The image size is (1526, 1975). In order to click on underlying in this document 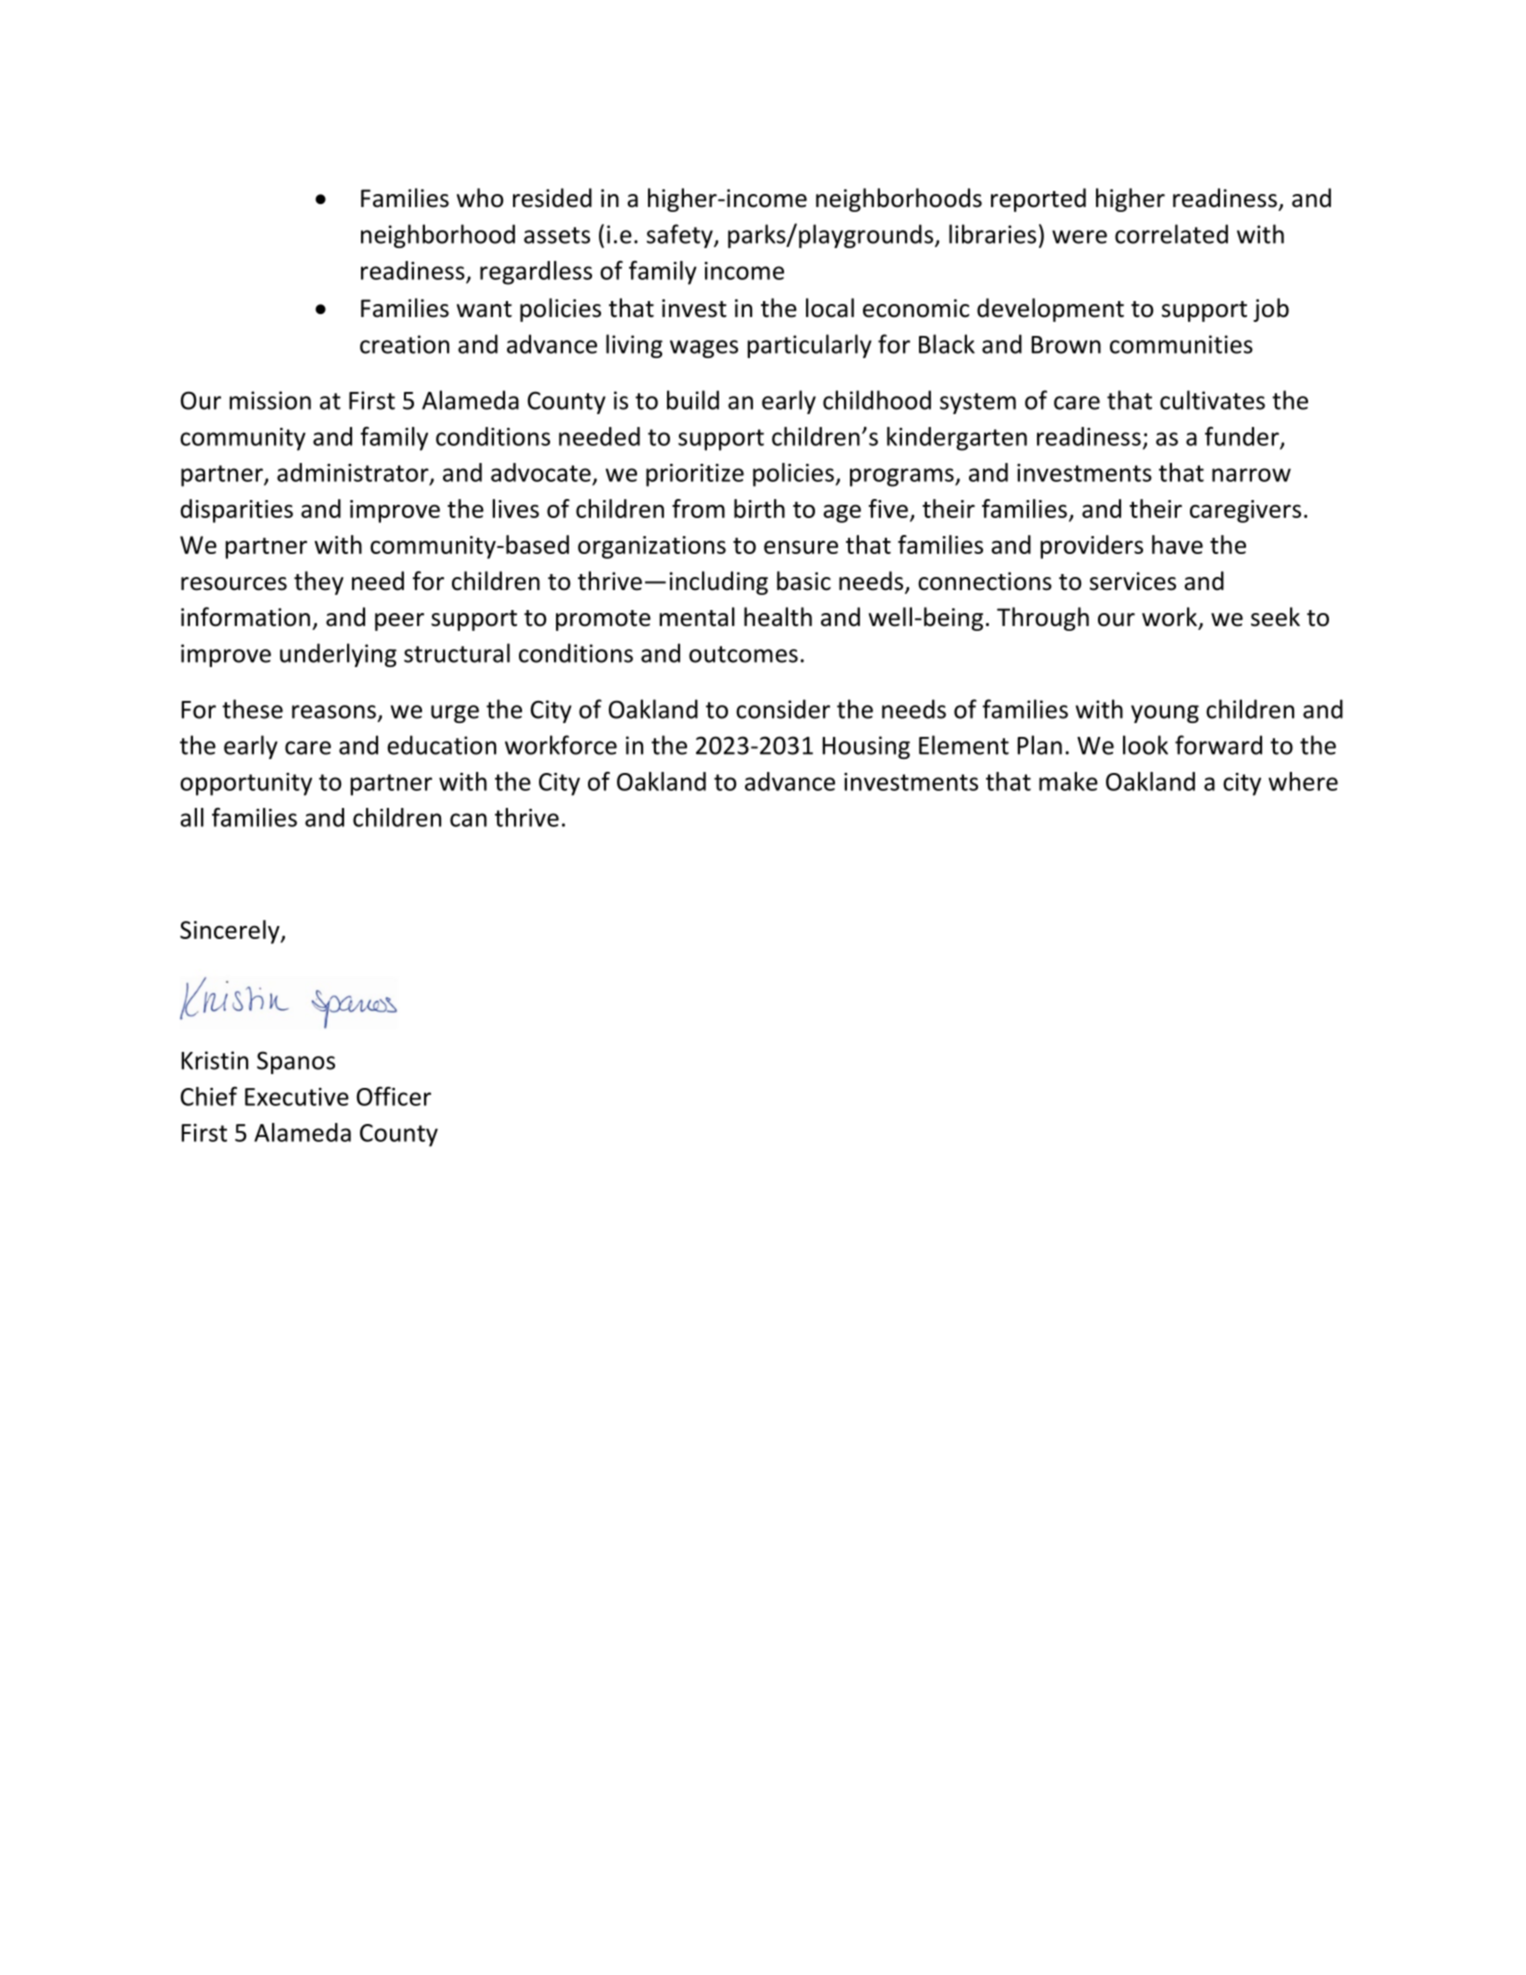, I will do `click(338, 655)`.
